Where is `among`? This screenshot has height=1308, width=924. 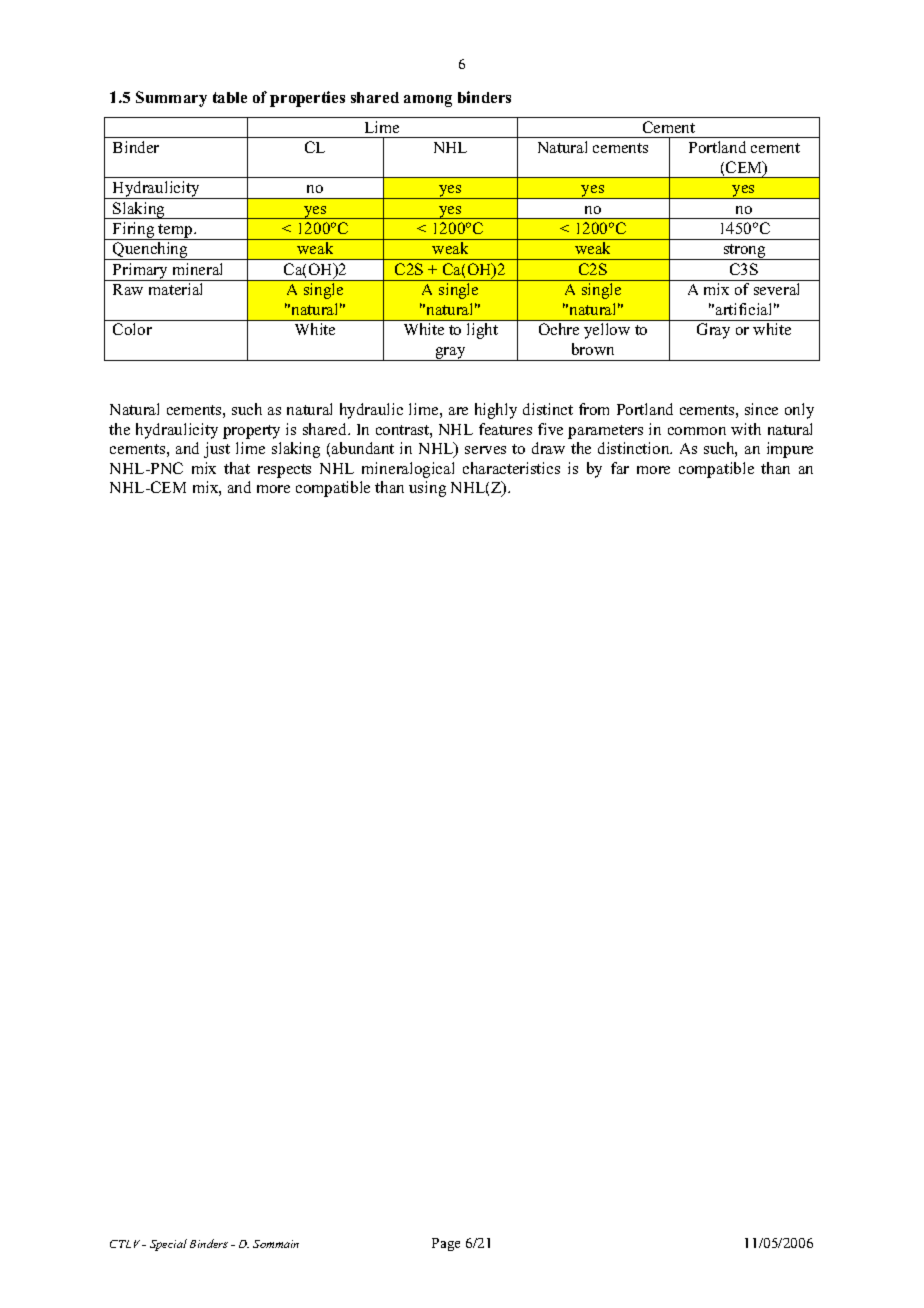
among is located at coordinates (428, 101).
